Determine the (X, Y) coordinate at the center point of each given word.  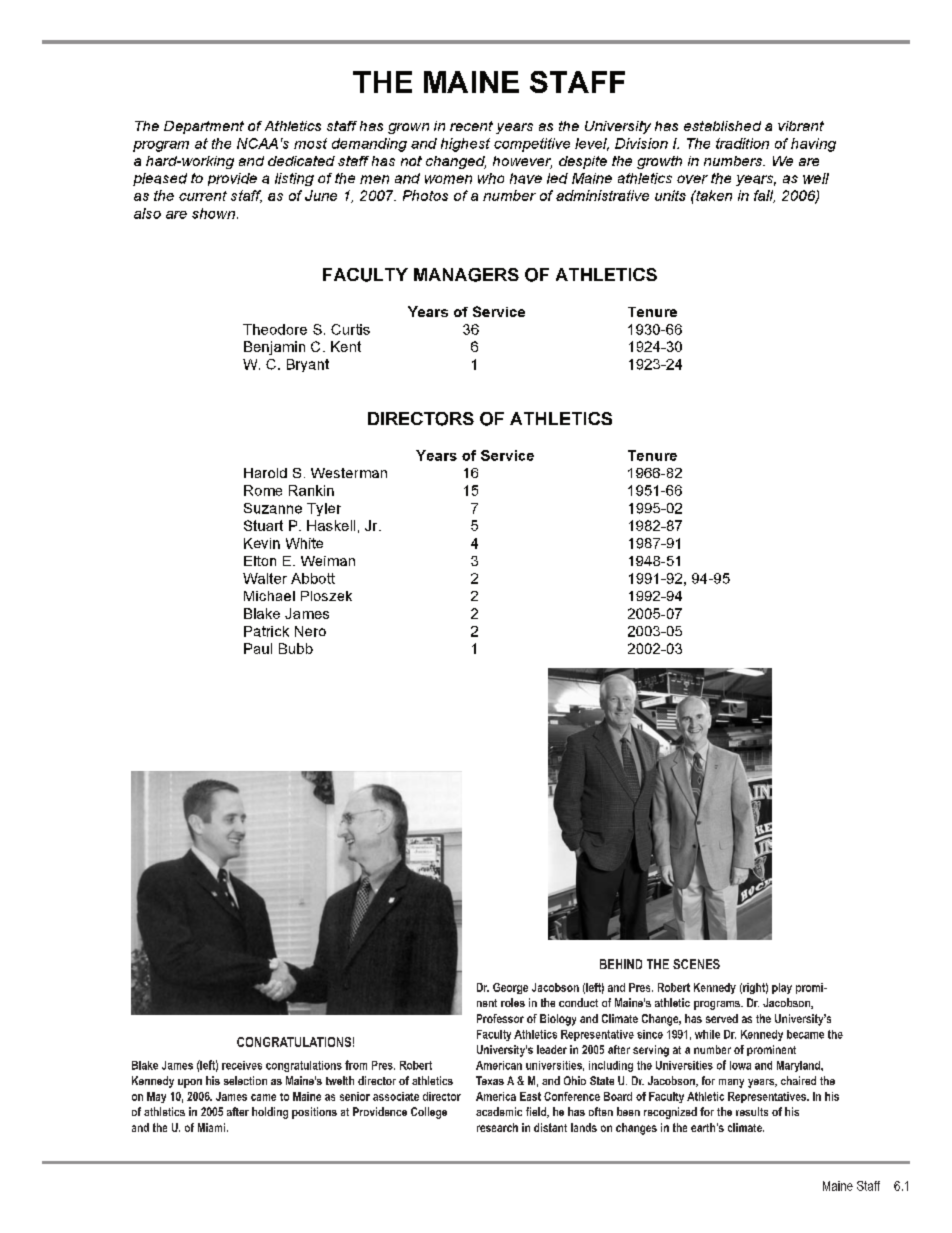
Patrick (266, 631)
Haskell (331, 525)
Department (204, 127)
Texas (490, 1080)
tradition (742, 143)
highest (465, 145)
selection (245, 1080)
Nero (310, 631)
